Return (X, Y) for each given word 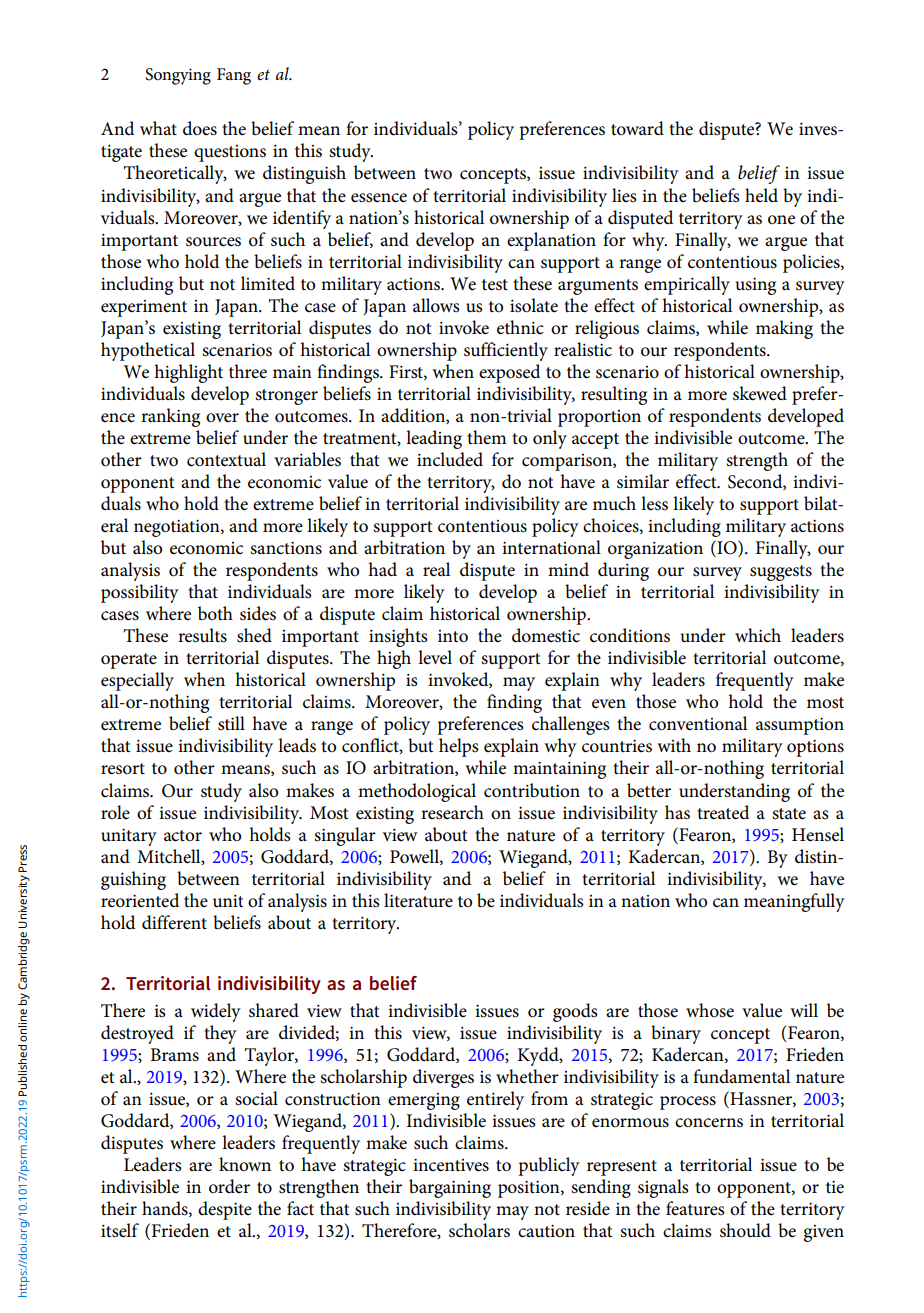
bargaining (450, 1188)
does (200, 128)
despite (225, 1210)
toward (637, 128)
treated (723, 812)
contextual (226, 459)
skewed (760, 393)
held (761, 195)
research (452, 812)
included (450, 459)
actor (183, 836)
